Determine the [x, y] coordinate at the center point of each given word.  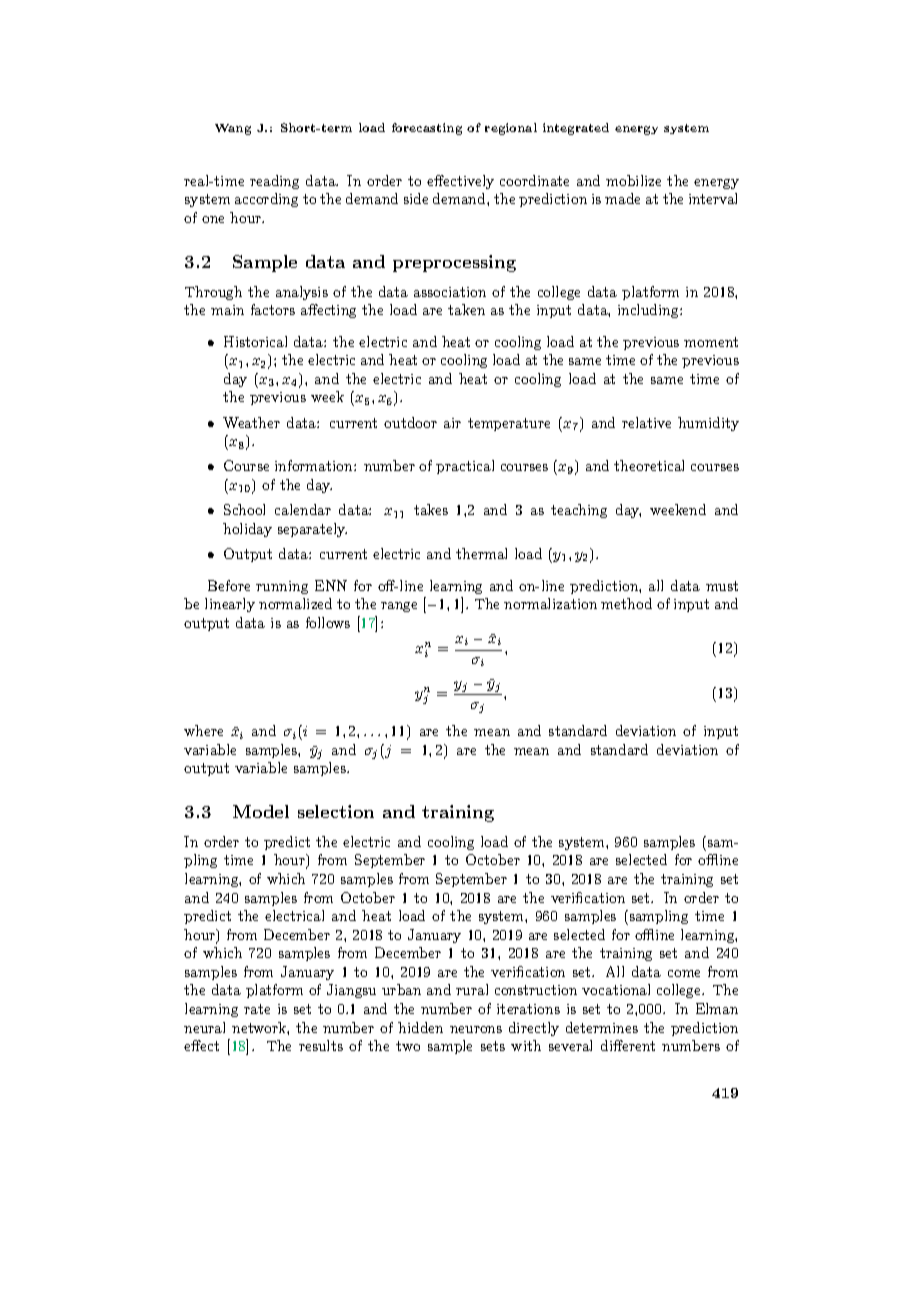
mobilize [633, 180]
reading [274, 182]
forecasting [427, 129]
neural [204, 1027]
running [282, 587]
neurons [476, 1029]
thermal [481, 553]
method [626, 603]
